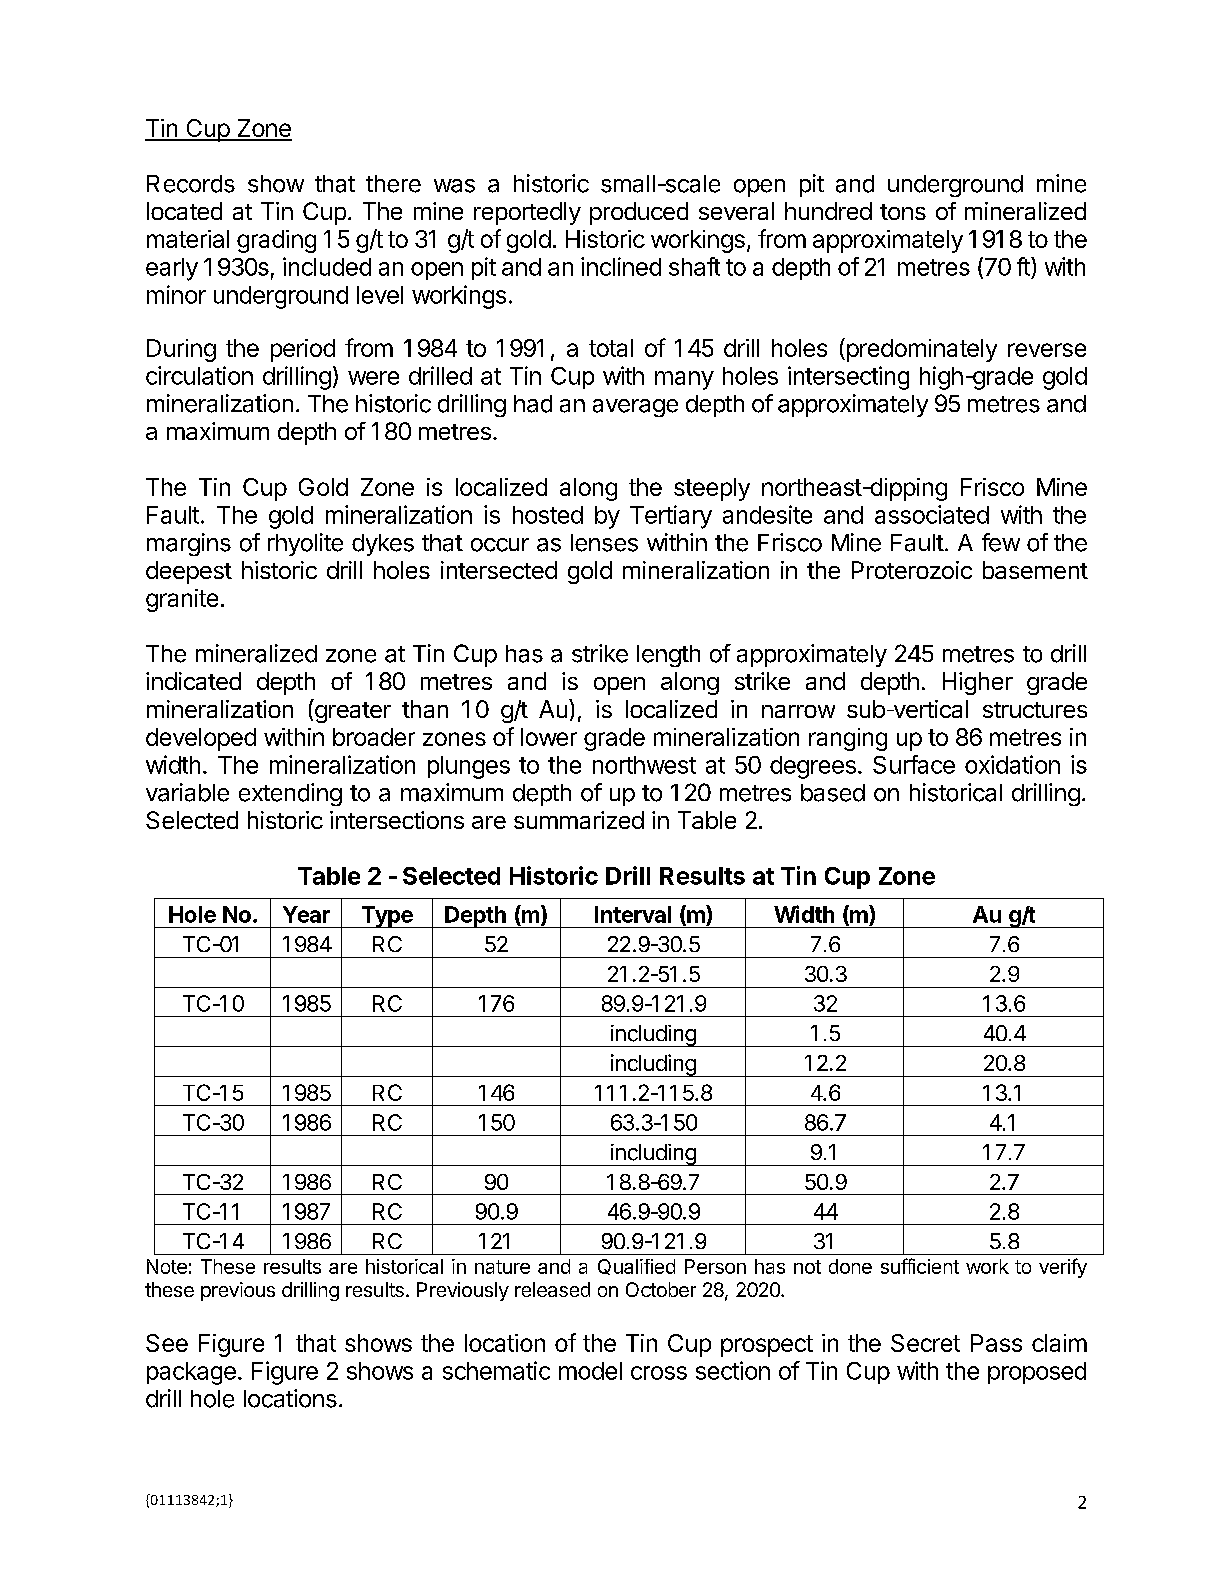  I want to click on package, so click(191, 1373).
